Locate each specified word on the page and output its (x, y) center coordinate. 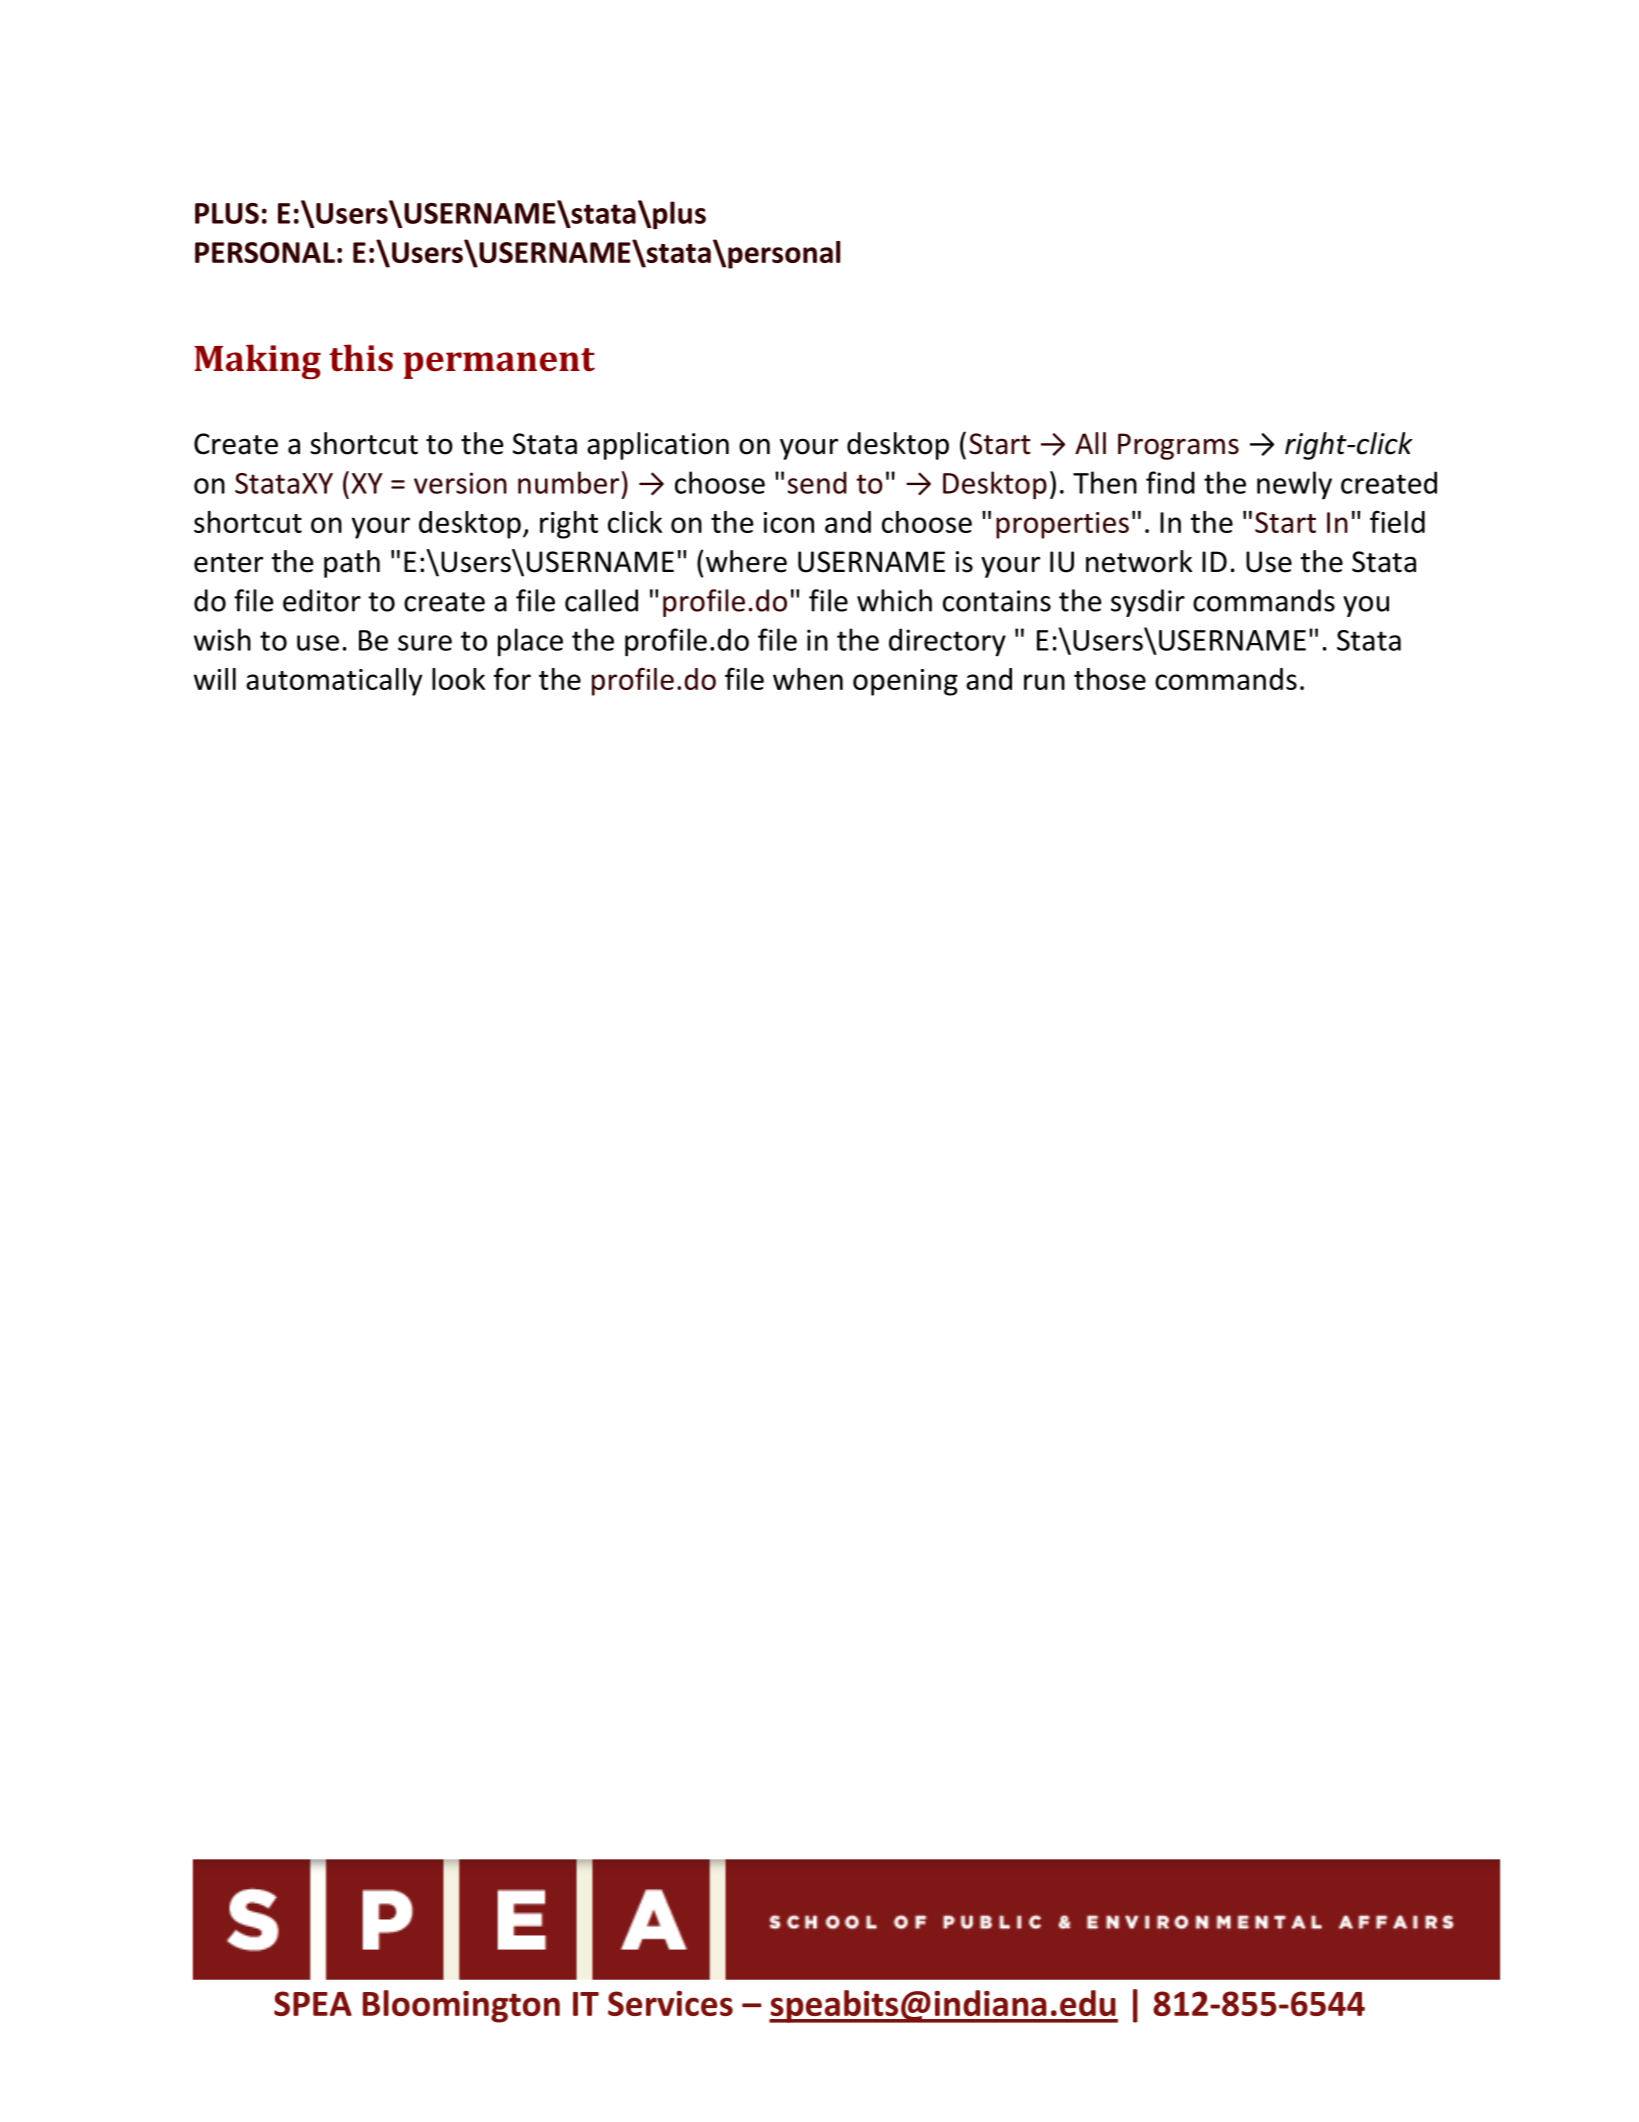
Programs (1178, 446)
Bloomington (461, 2006)
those (1110, 679)
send (817, 482)
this (361, 358)
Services (670, 2003)
